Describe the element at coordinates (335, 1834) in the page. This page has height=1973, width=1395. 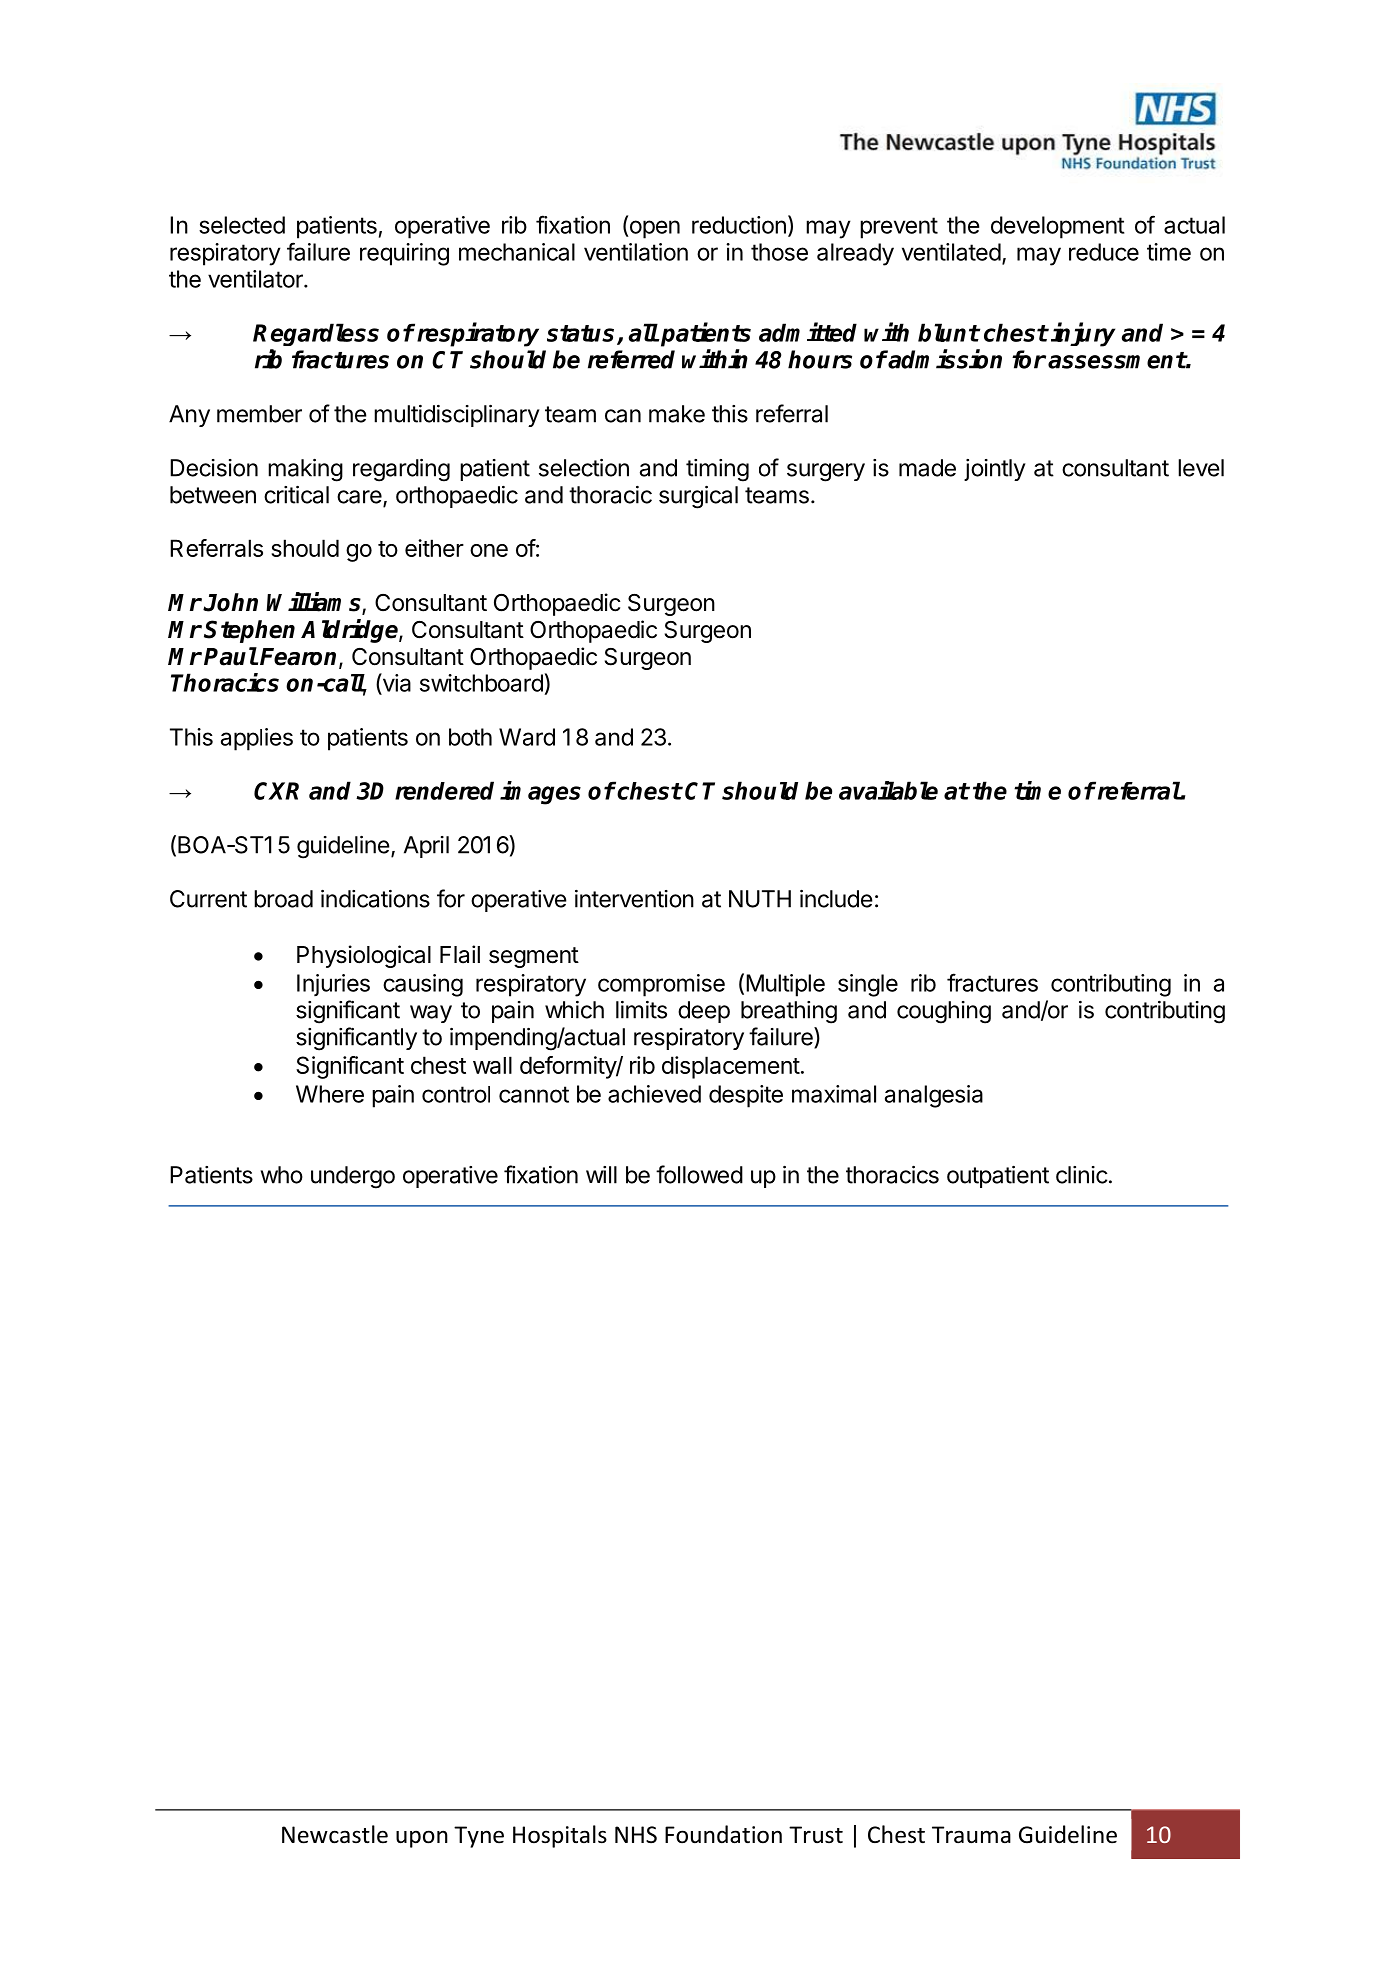
I see `Newcastle` at that location.
